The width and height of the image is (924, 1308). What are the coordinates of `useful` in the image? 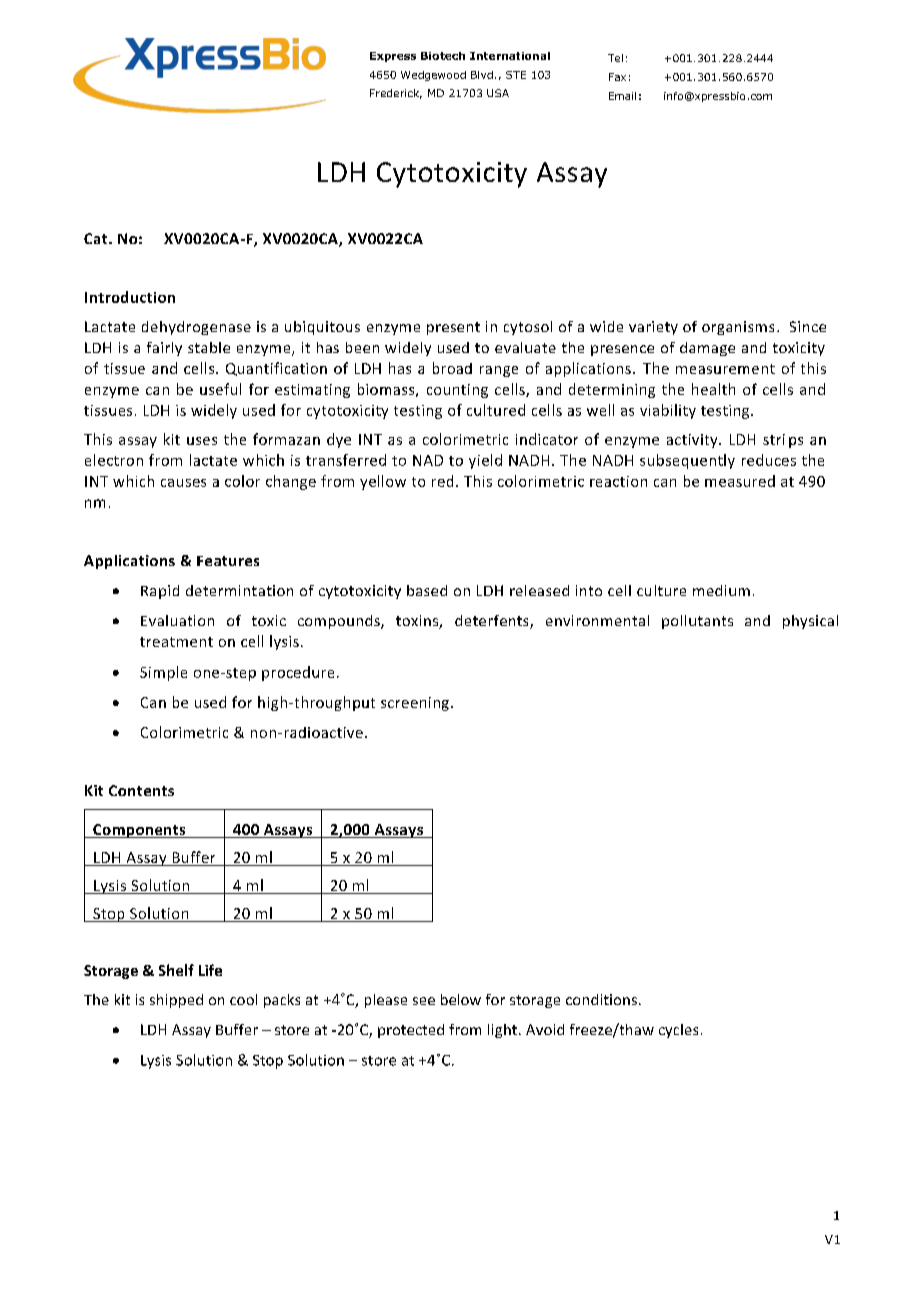 It's located at (220, 389).
